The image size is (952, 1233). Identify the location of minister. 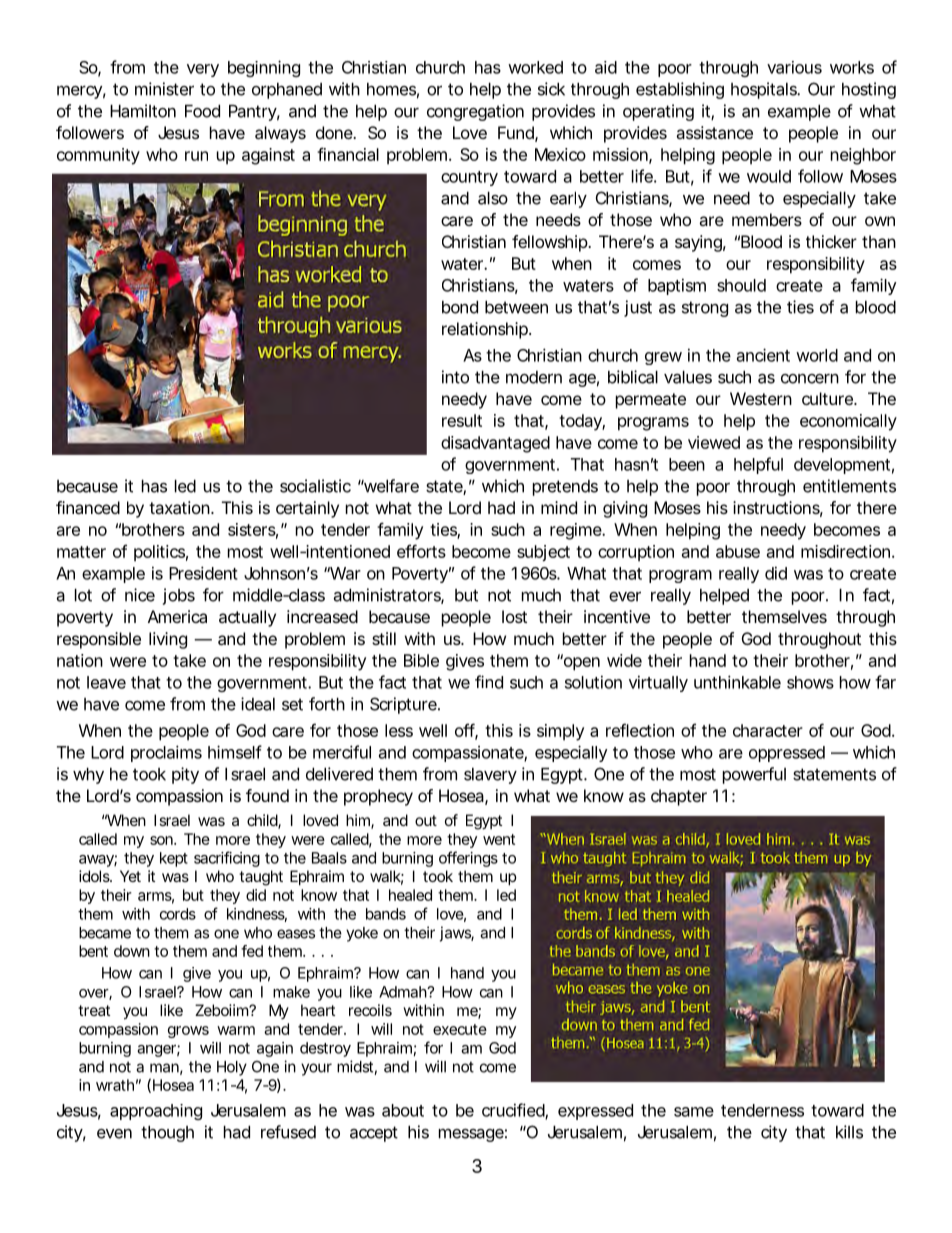
(164, 89).
